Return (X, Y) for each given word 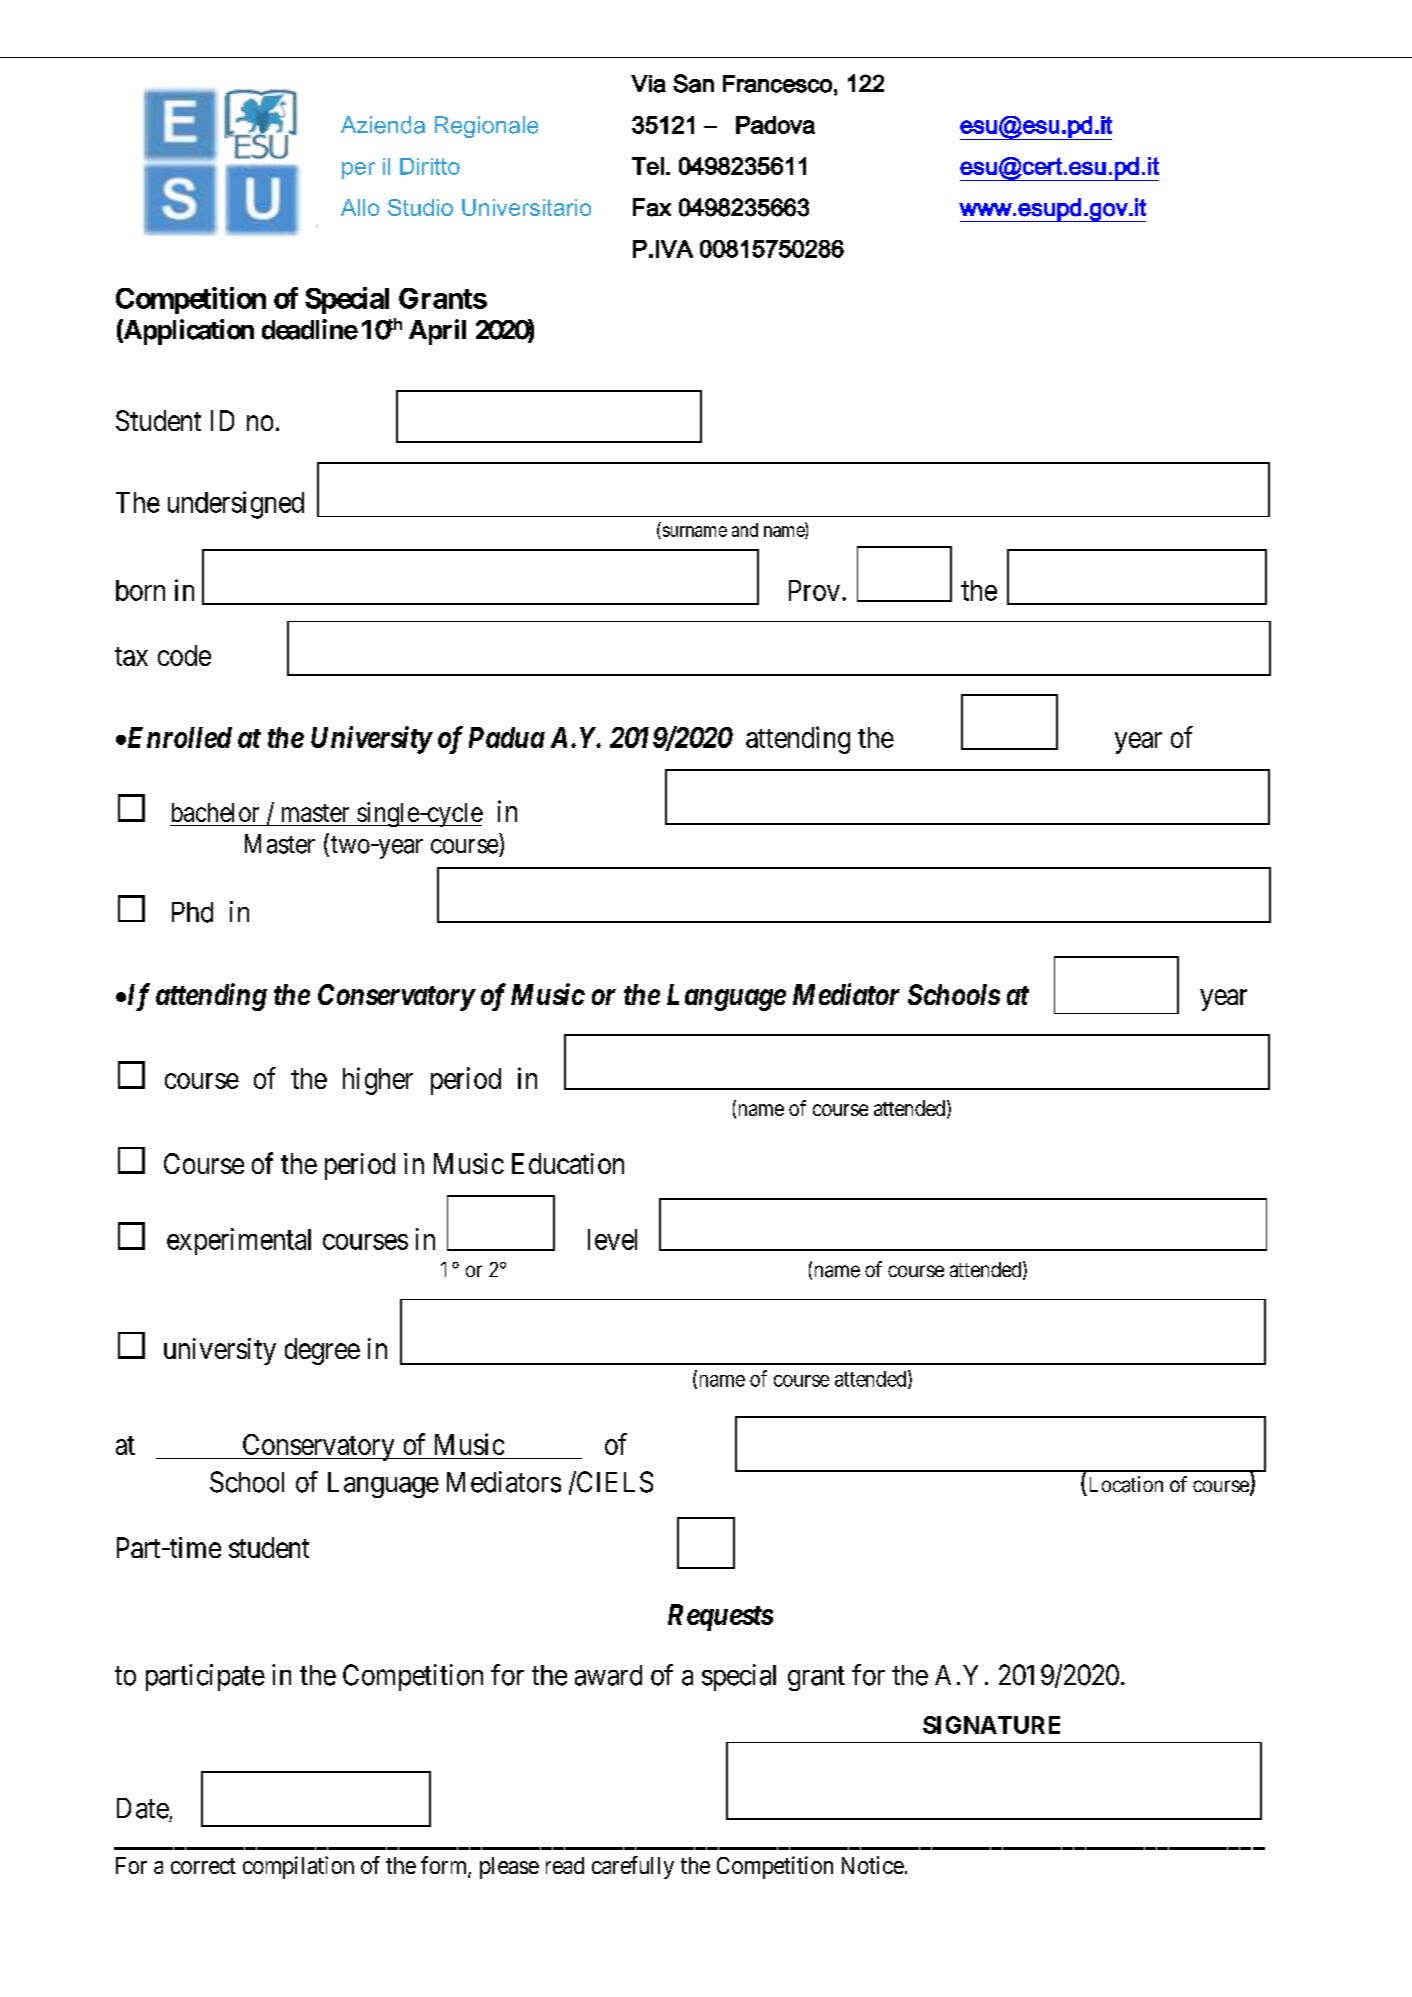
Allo (360, 207)
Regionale (486, 127)
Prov (814, 590)
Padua (507, 737)
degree (322, 1351)
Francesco (777, 84)
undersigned (236, 505)
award (608, 1675)
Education (568, 1163)
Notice (873, 1865)
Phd (192, 912)
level (612, 1239)
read (565, 1865)
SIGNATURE (991, 1725)
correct (203, 1866)
